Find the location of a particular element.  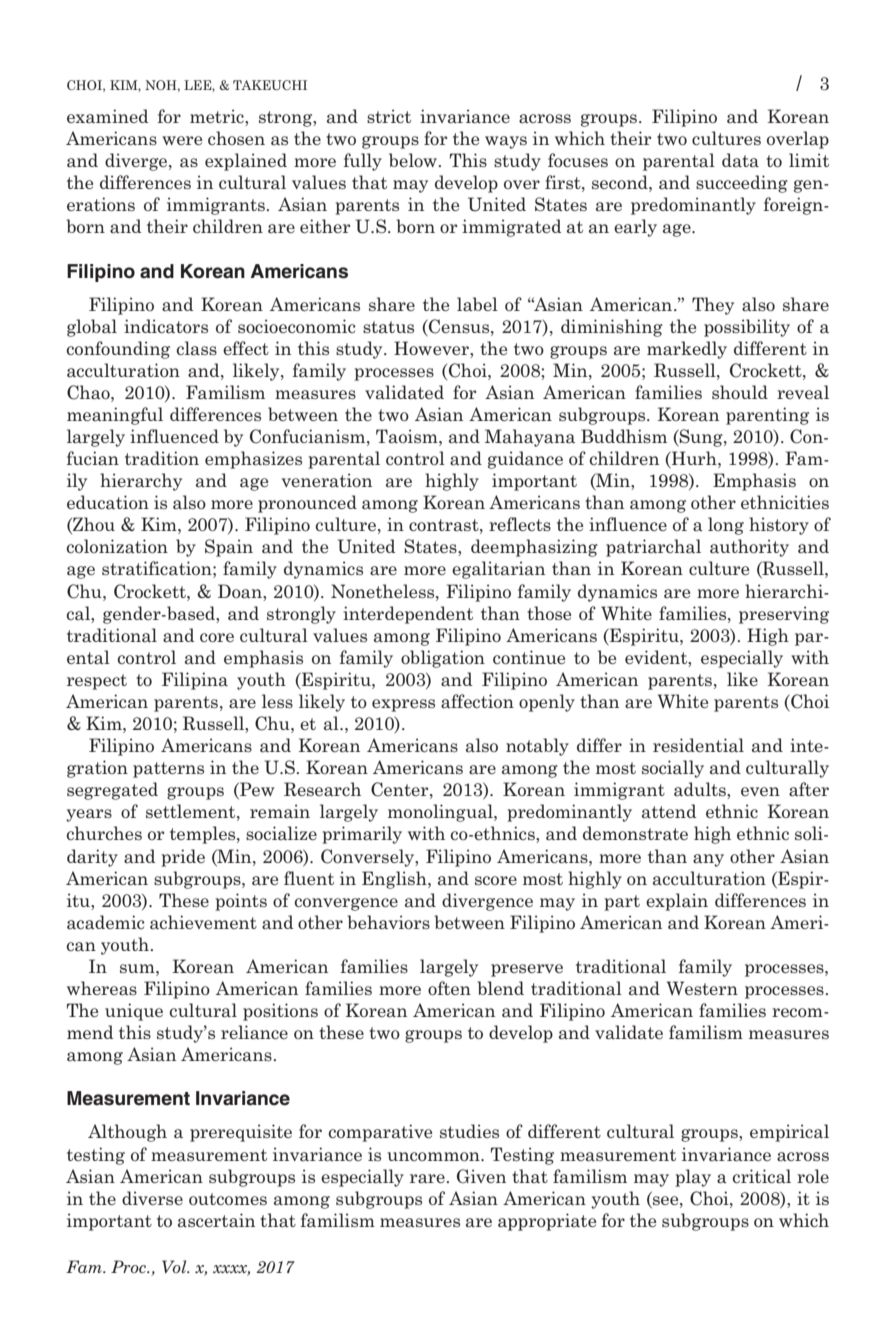

However is located at coordinates (432, 348).
